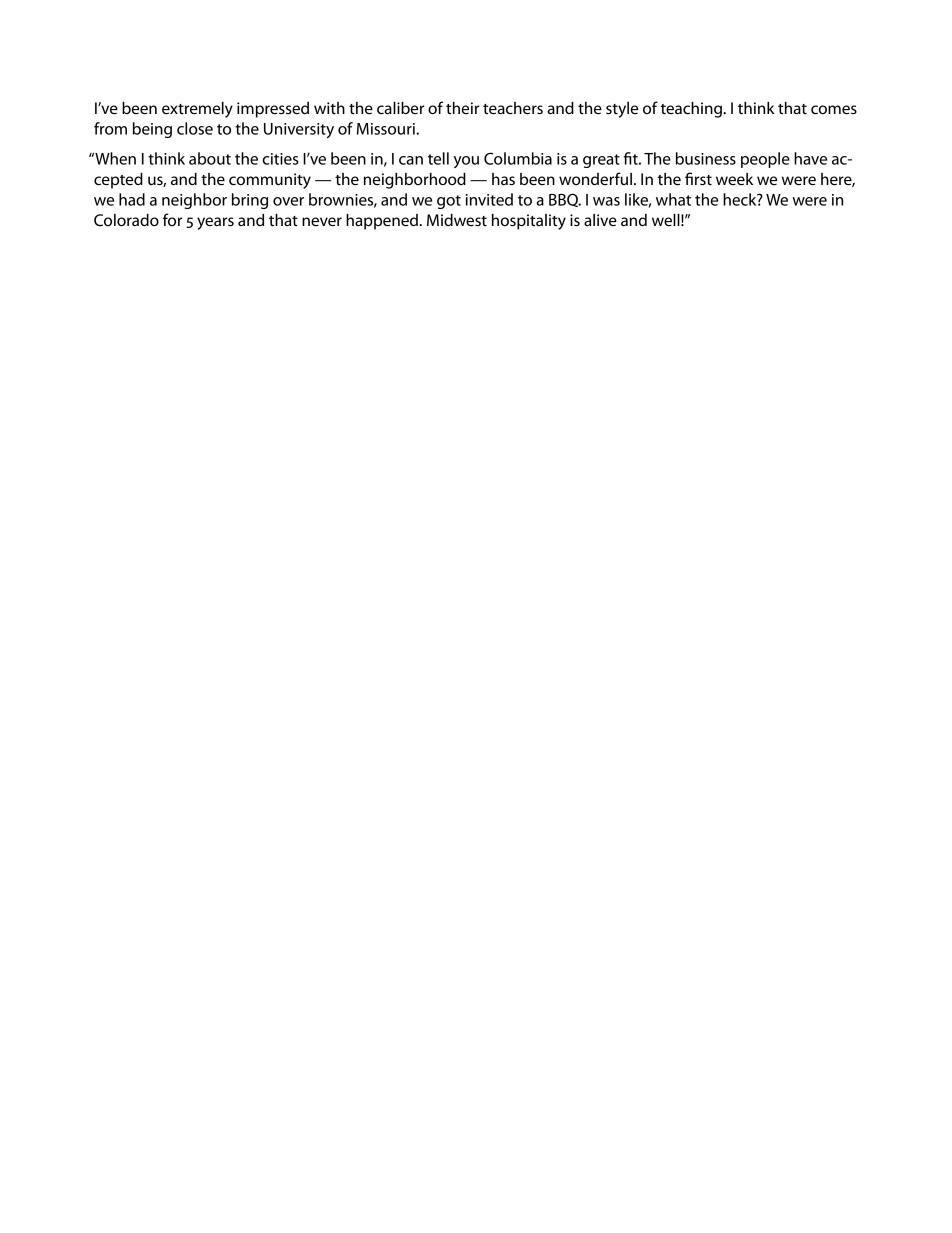 This screenshot has height=1233, width=952. I want to click on people, so click(765, 160).
